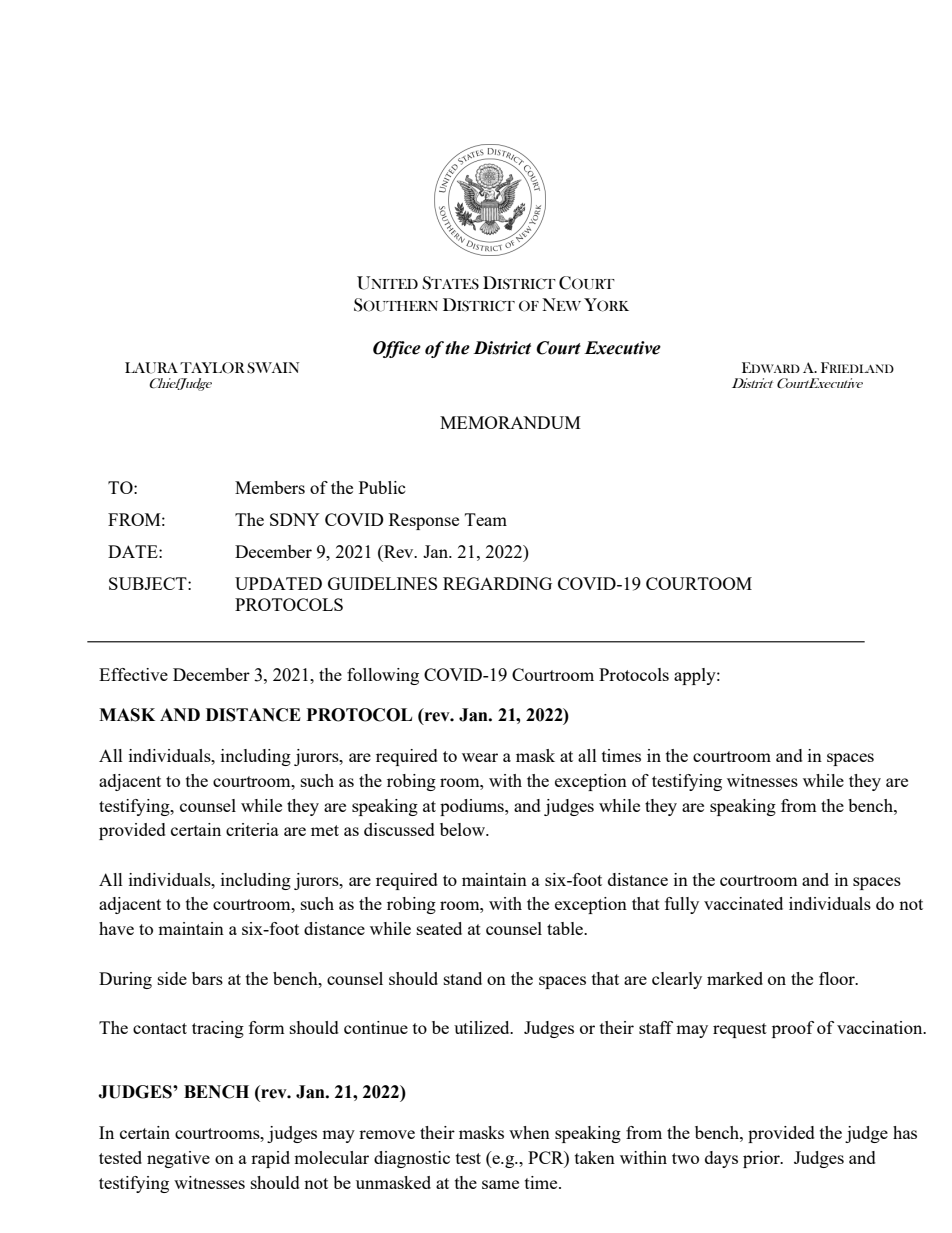 This screenshot has height=1233, width=952. Describe the element at coordinates (486, 519) in the screenshot. I see `Team` at that location.
